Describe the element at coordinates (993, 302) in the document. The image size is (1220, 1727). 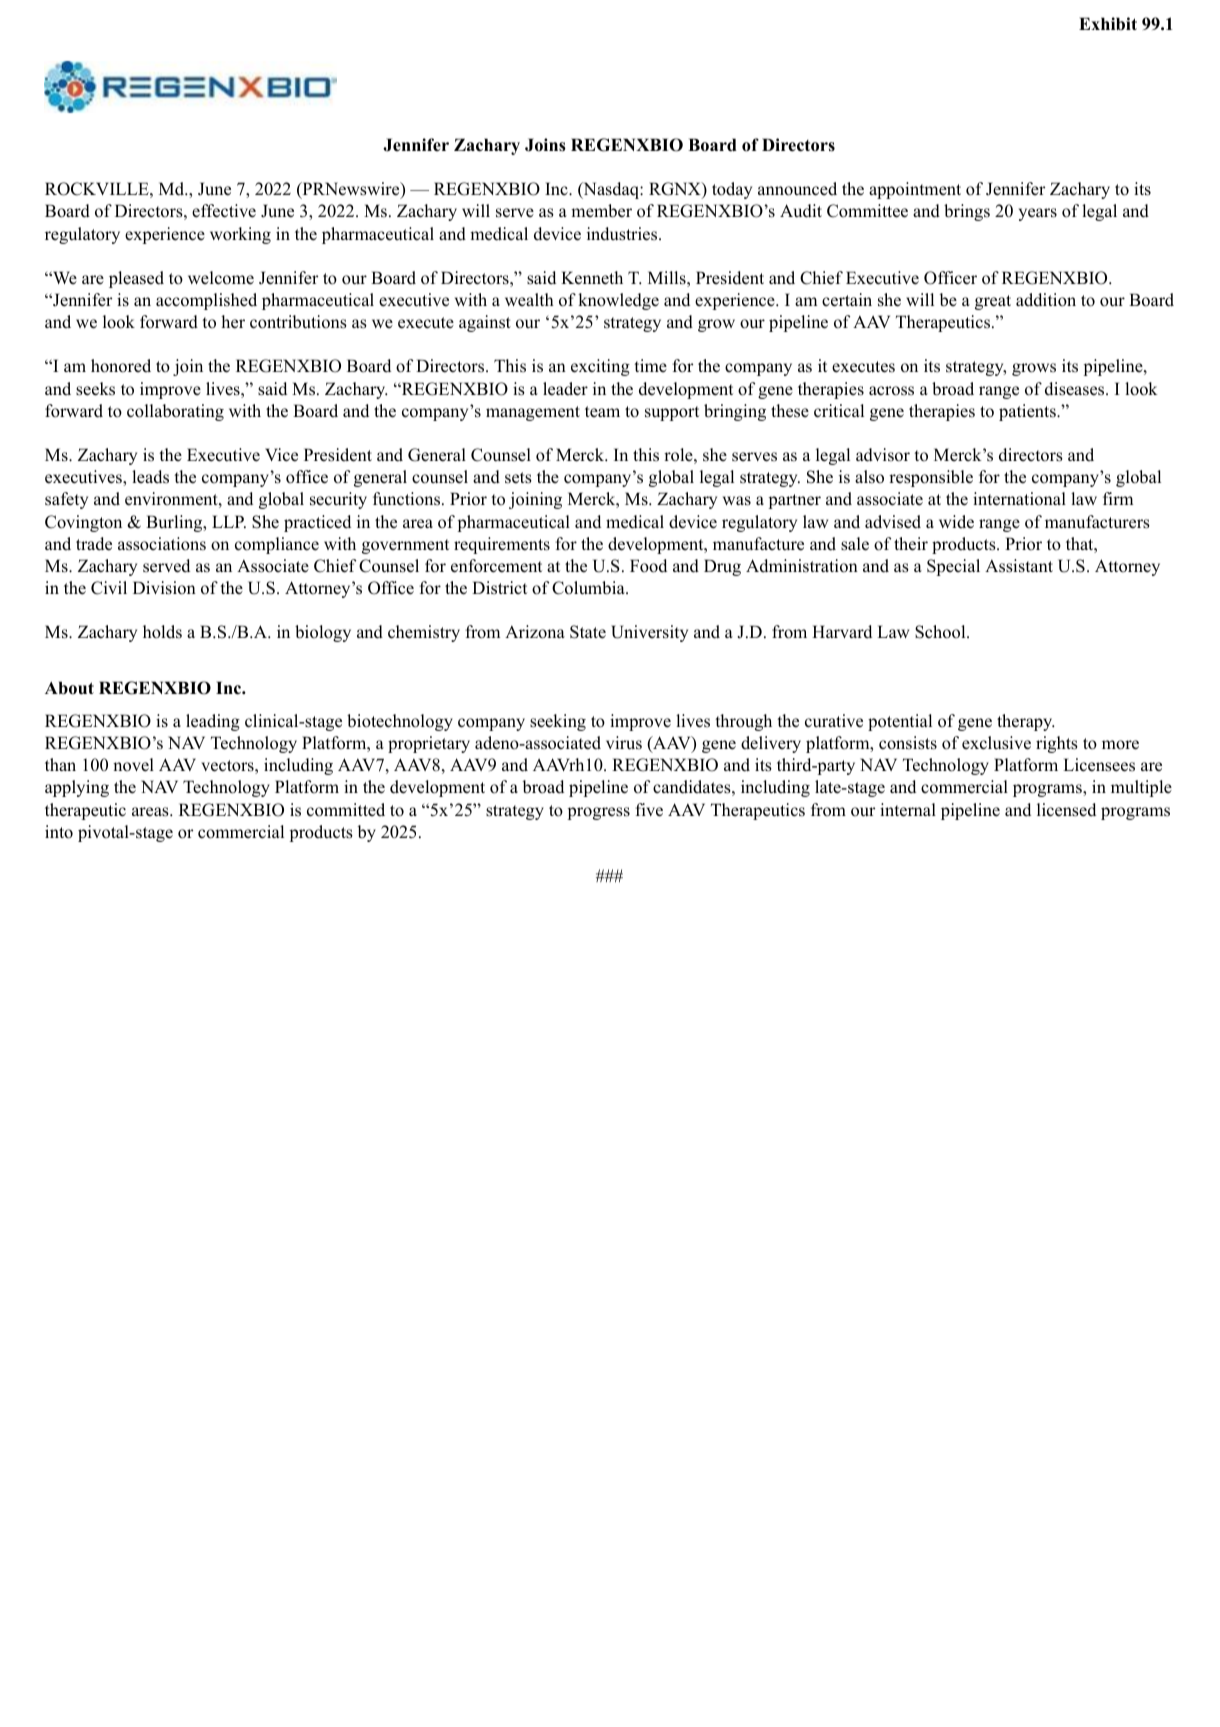
I see `great` at that location.
